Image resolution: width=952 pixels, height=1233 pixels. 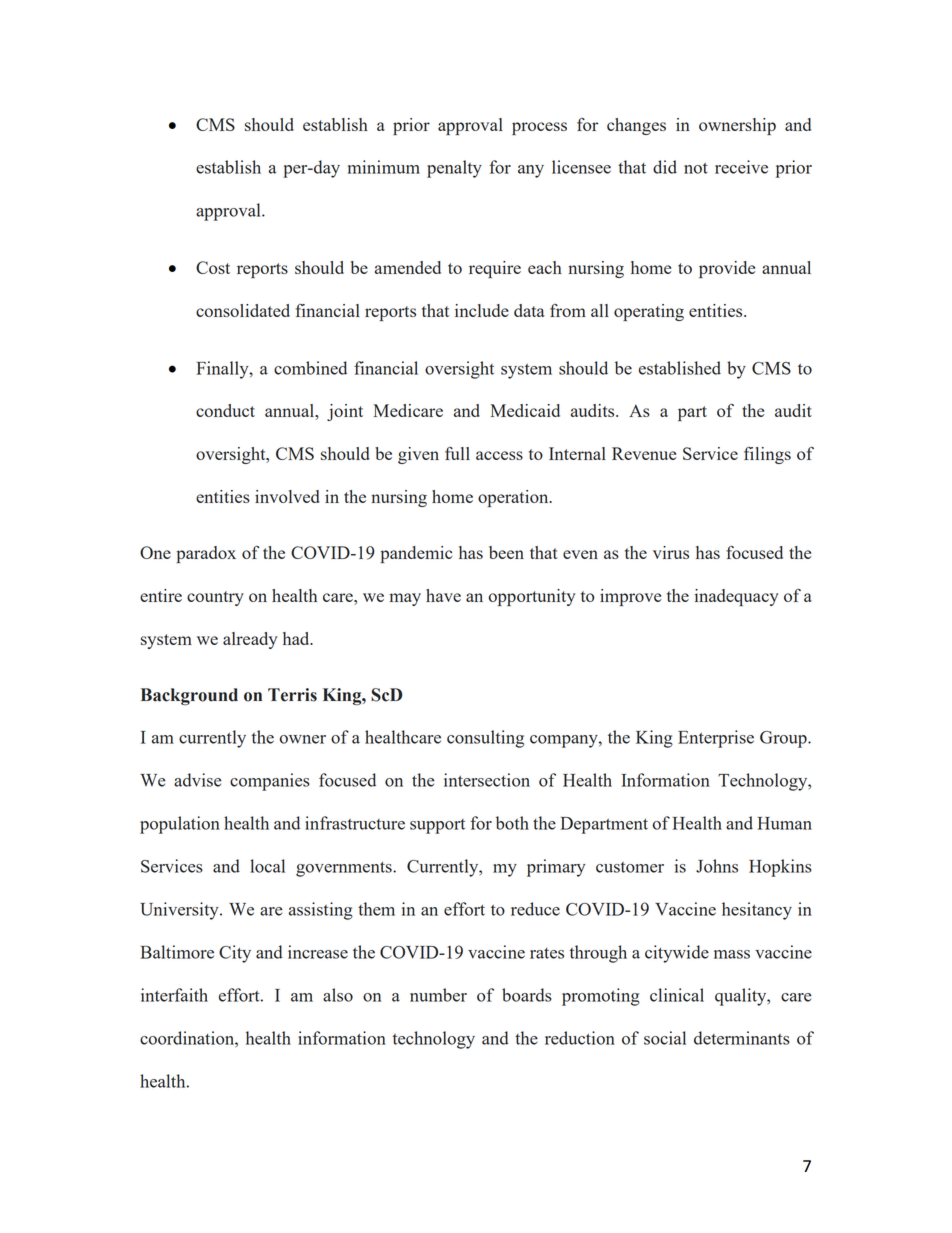 I want to click on clinical, so click(x=677, y=995).
